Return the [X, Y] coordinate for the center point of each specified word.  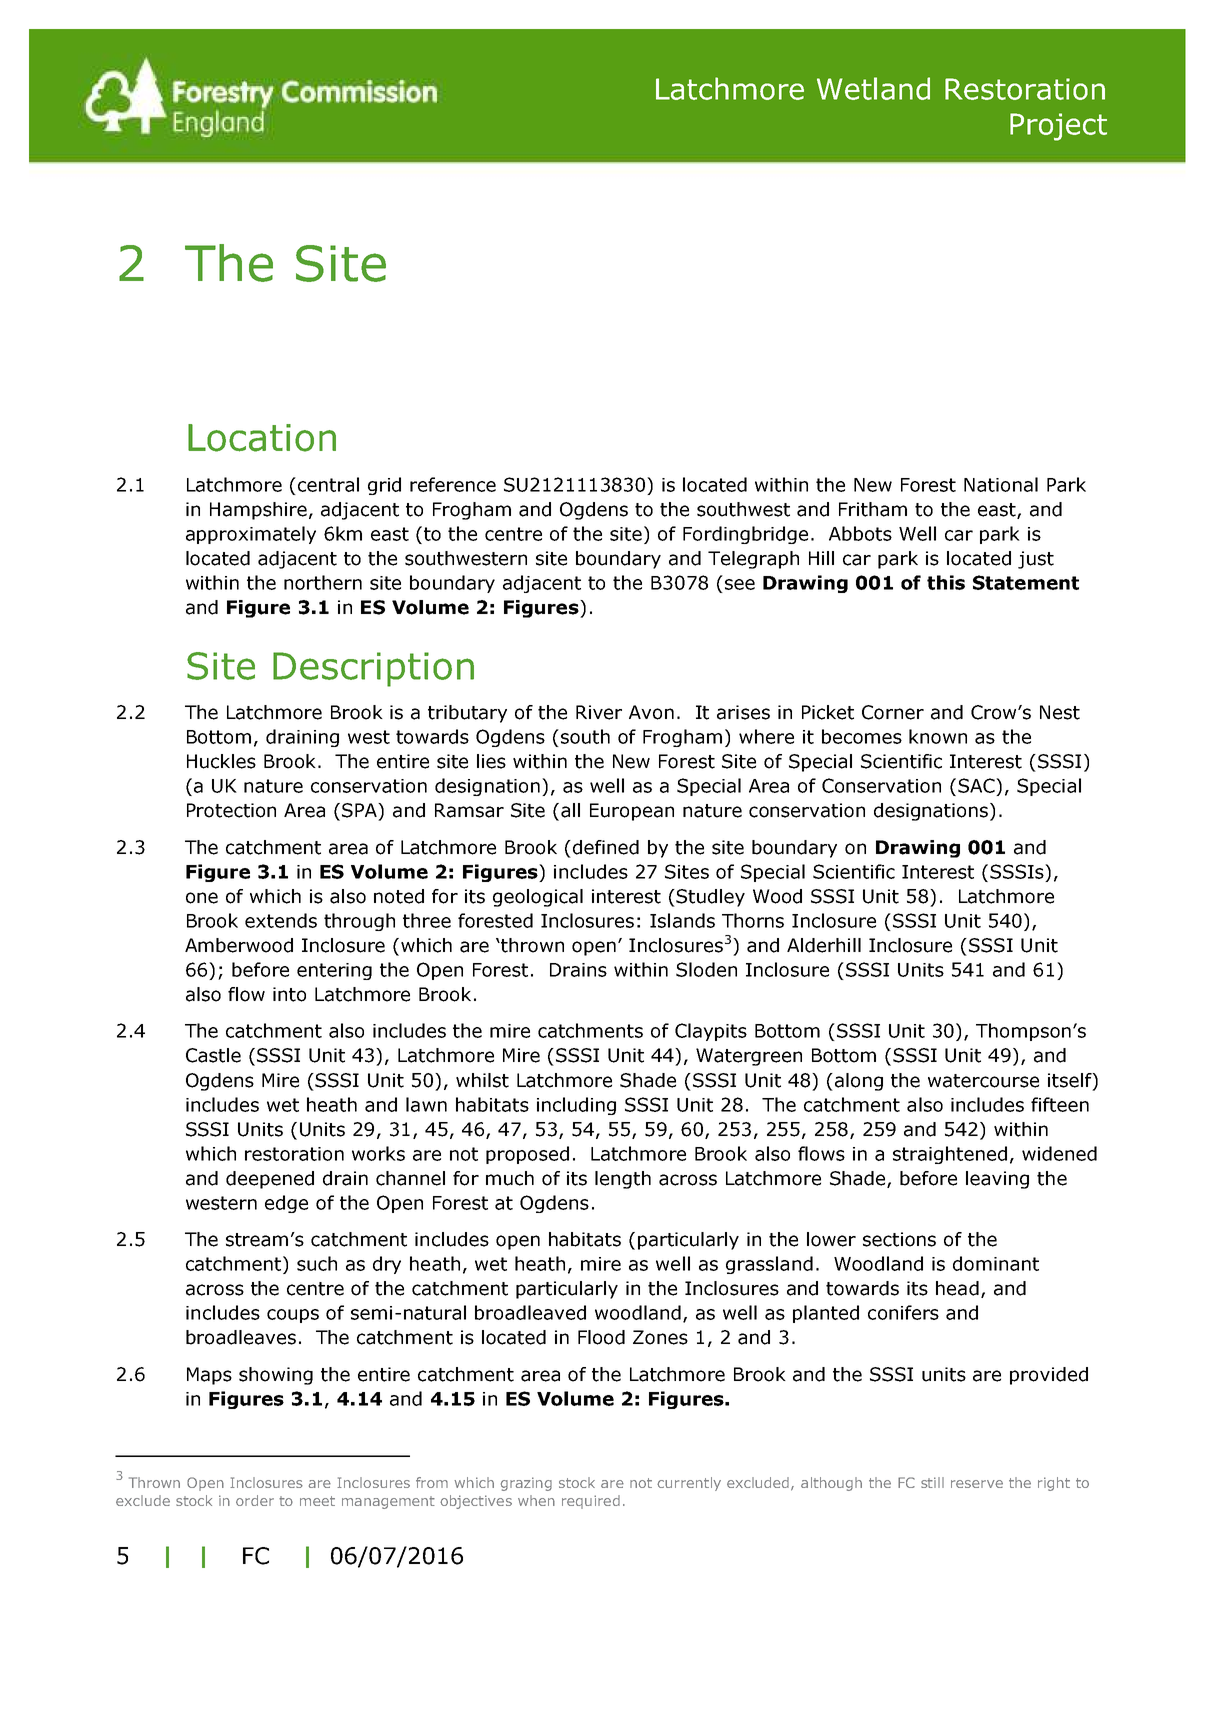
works [378, 1153]
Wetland [873, 88]
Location [262, 438]
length [623, 1180]
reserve [977, 1484]
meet [317, 1501]
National [1001, 484]
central [328, 484]
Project [1058, 127]
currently [689, 1484]
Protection [231, 810]
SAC [977, 785]
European [632, 812]
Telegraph [753, 560]
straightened [950, 1155]
